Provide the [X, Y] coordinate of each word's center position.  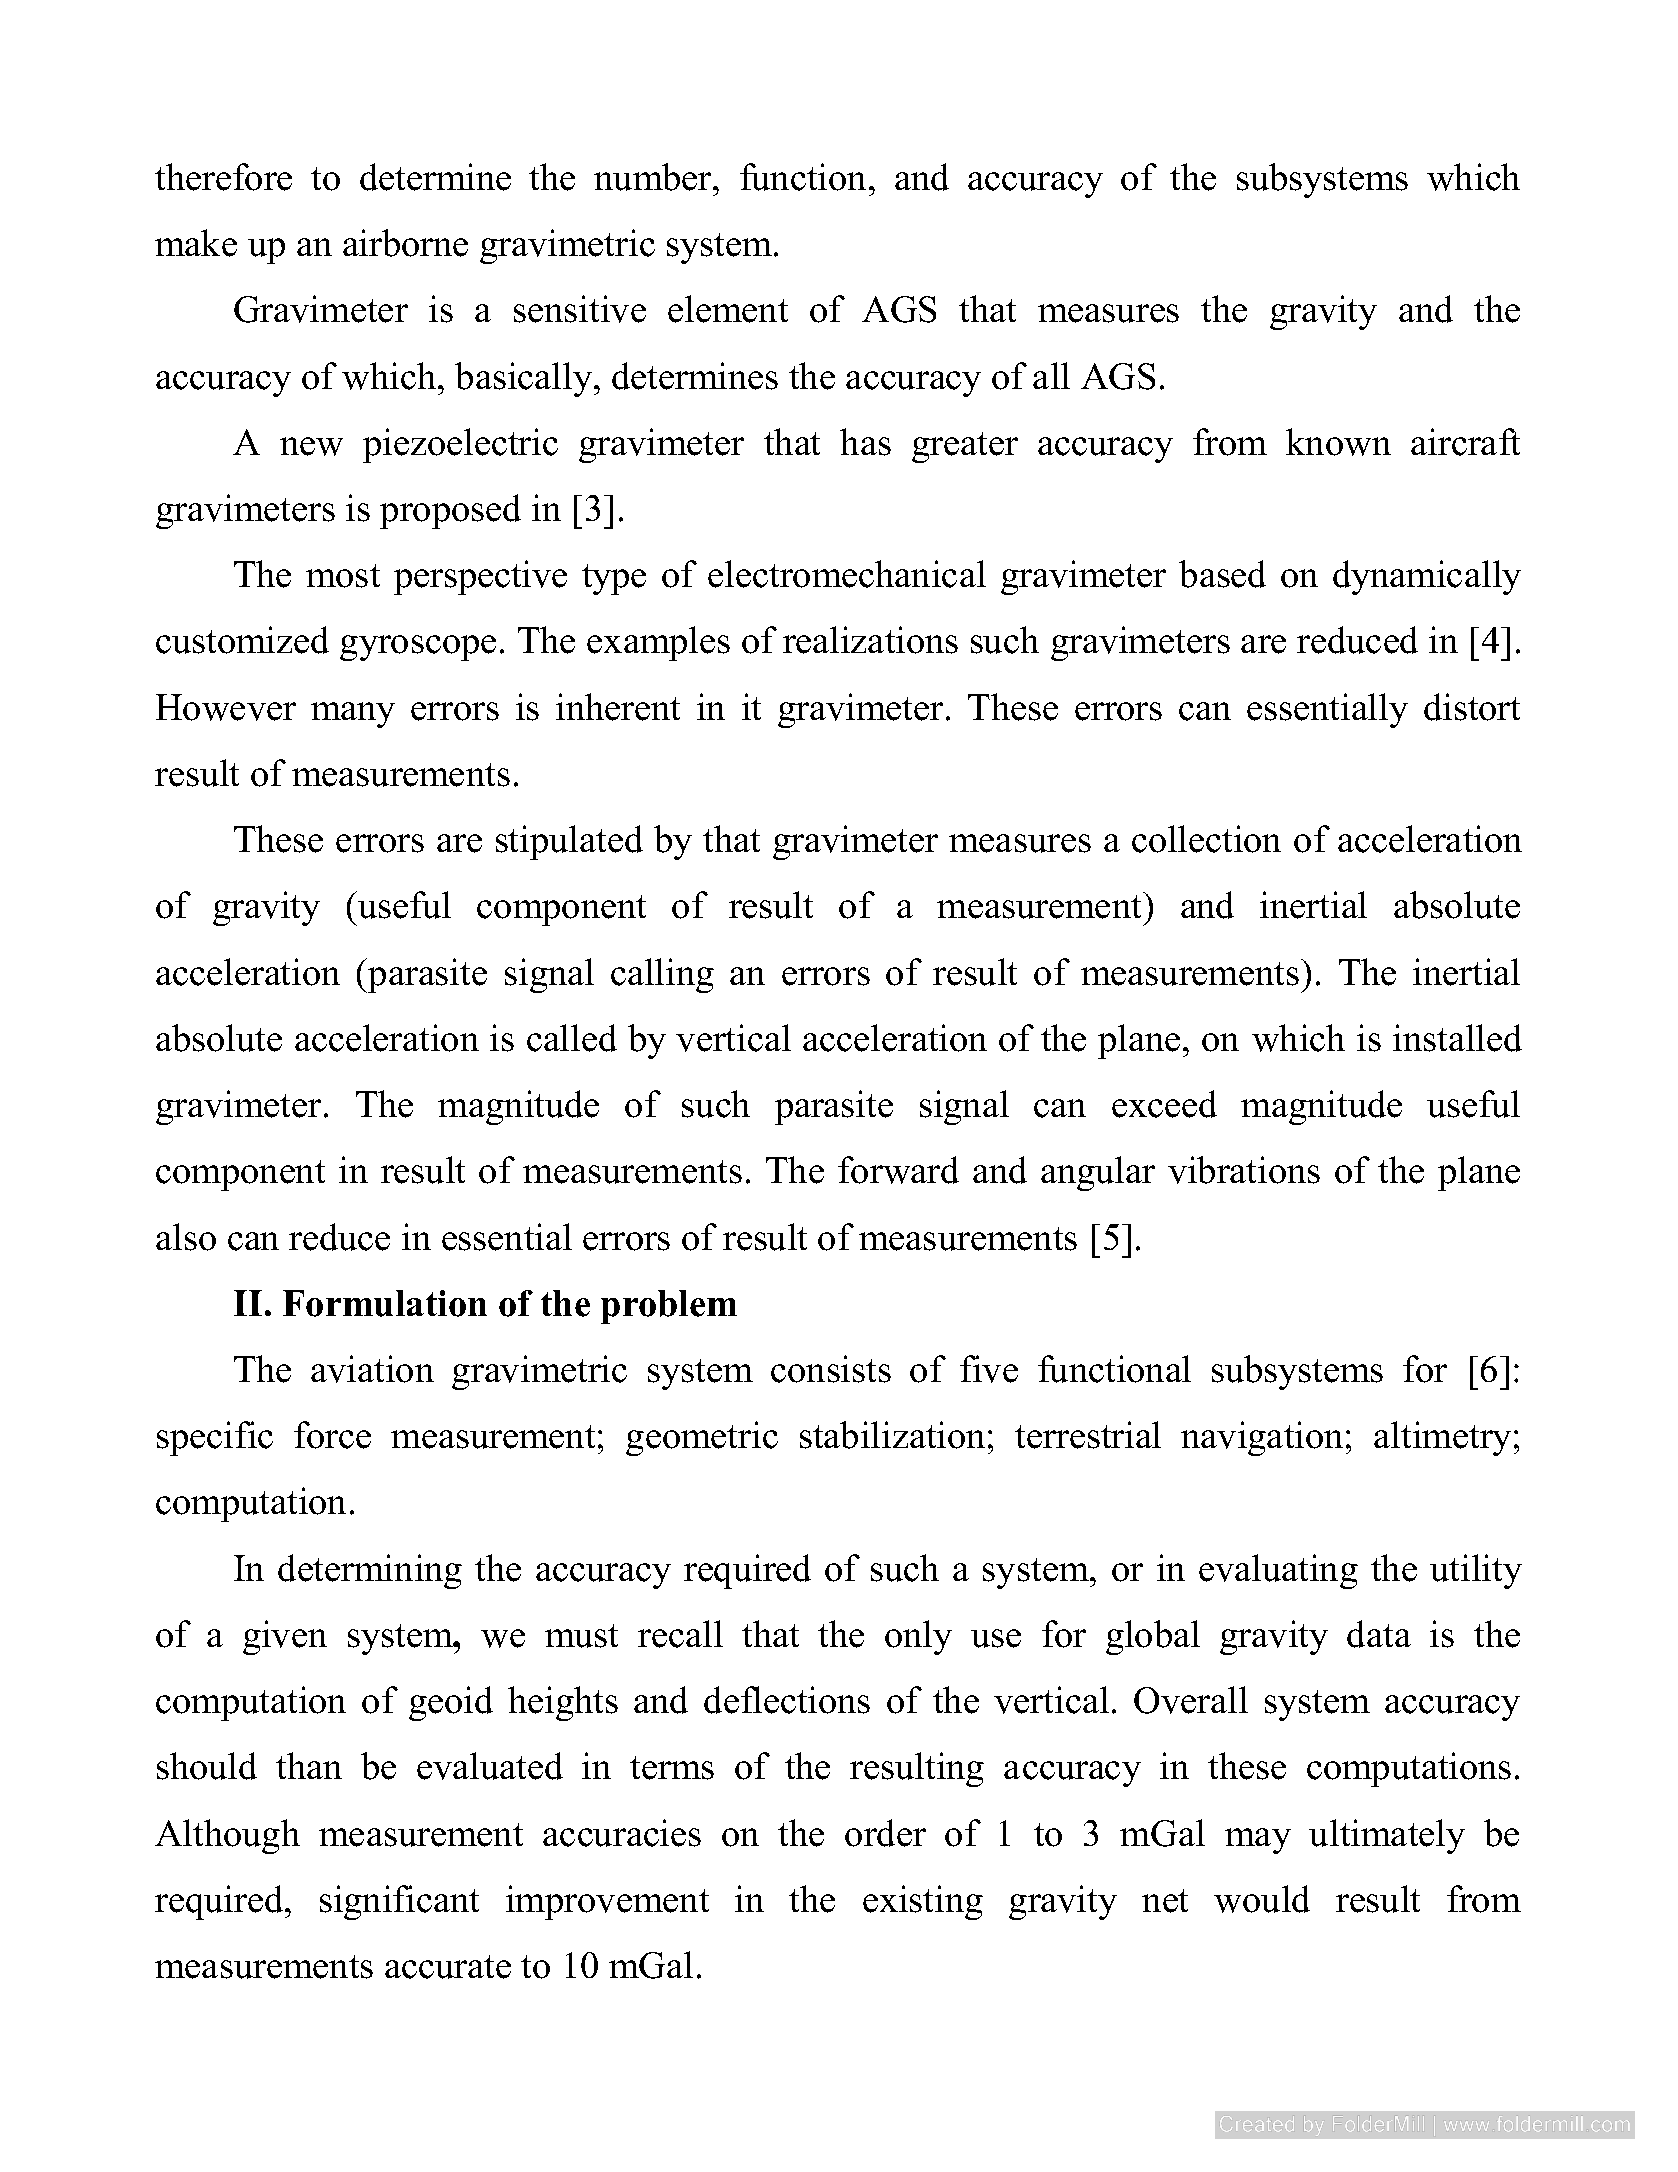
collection [1206, 839]
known [1338, 442]
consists [831, 1369]
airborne [405, 243]
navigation [1262, 1438]
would [1262, 1899]
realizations [870, 640]
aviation [372, 1369]
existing [923, 1902]
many [353, 715]
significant [399, 1902]
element [728, 309]
